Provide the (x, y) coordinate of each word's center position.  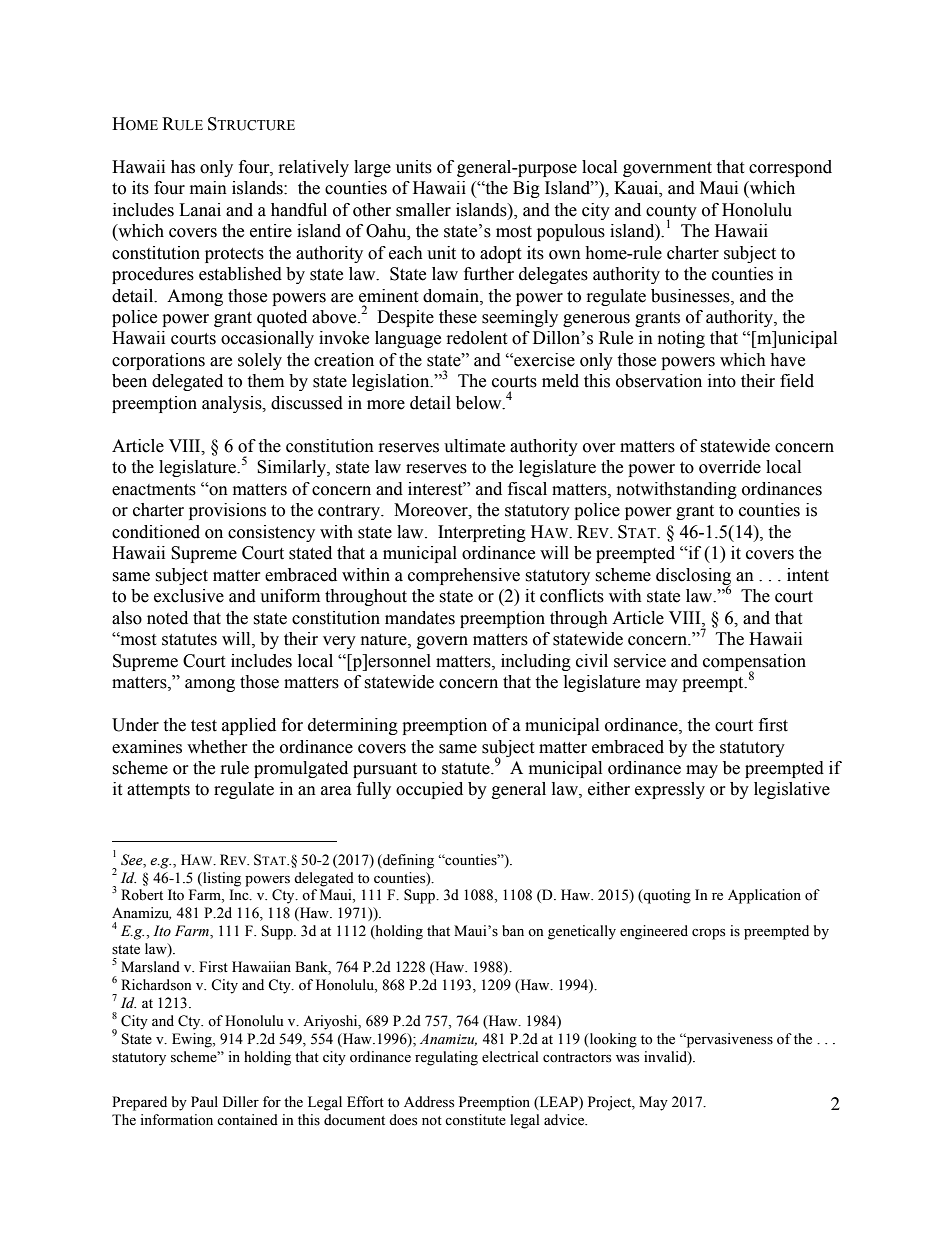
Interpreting (482, 533)
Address (429, 1102)
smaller (423, 210)
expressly (670, 790)
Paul (204, 1101)
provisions (227, 511)
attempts (158, 791)
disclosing (693, 577)
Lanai (200, 210)
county (671, 213)
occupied (429, 790)
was (627, 1059)
